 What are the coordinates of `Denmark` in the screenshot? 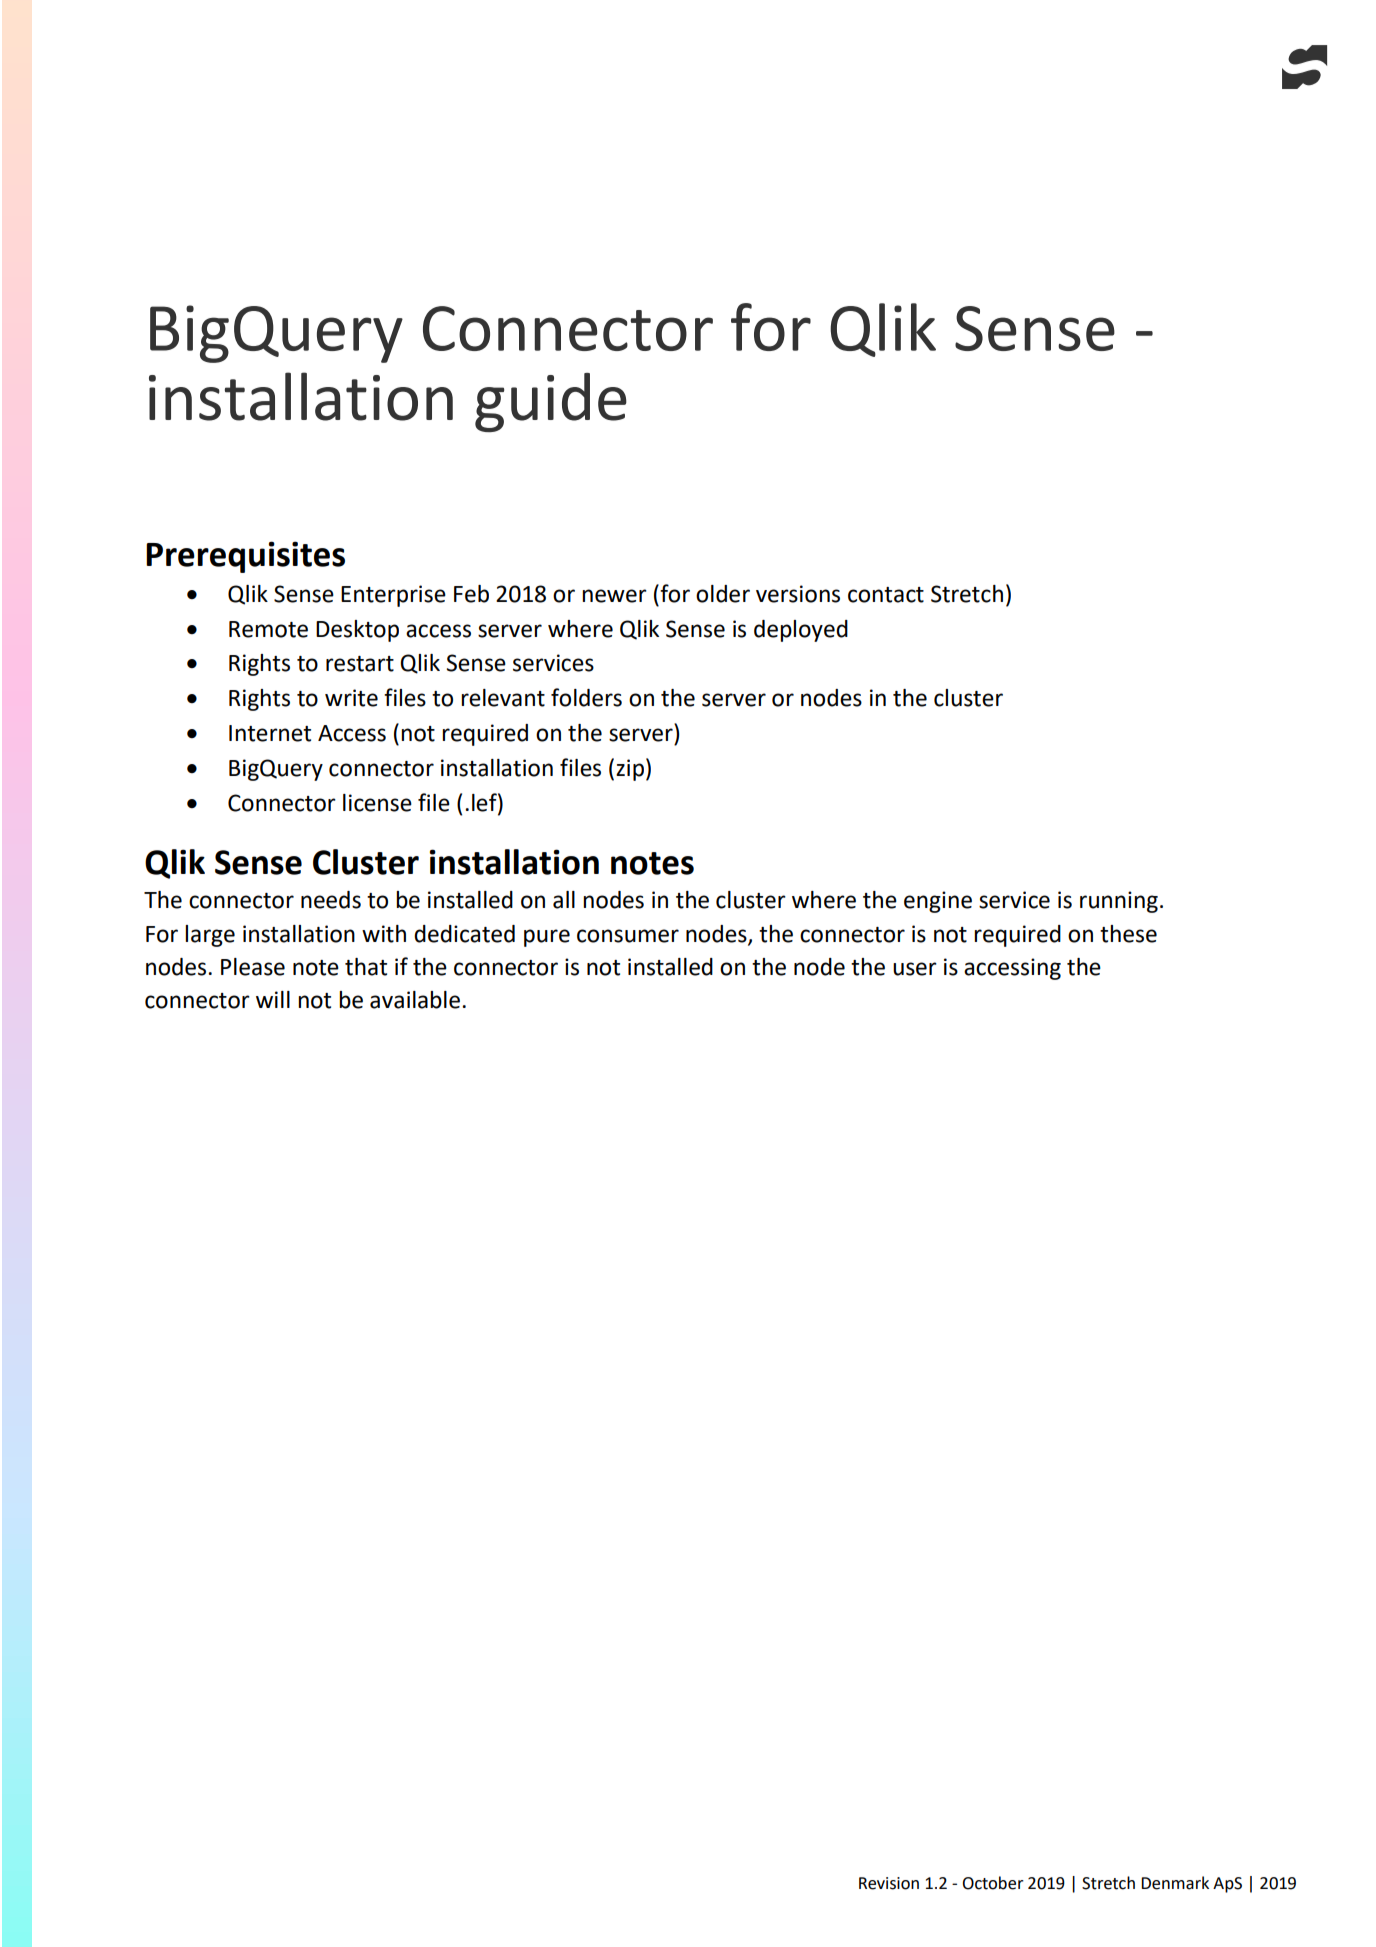 It's located at (1175, 1883).
